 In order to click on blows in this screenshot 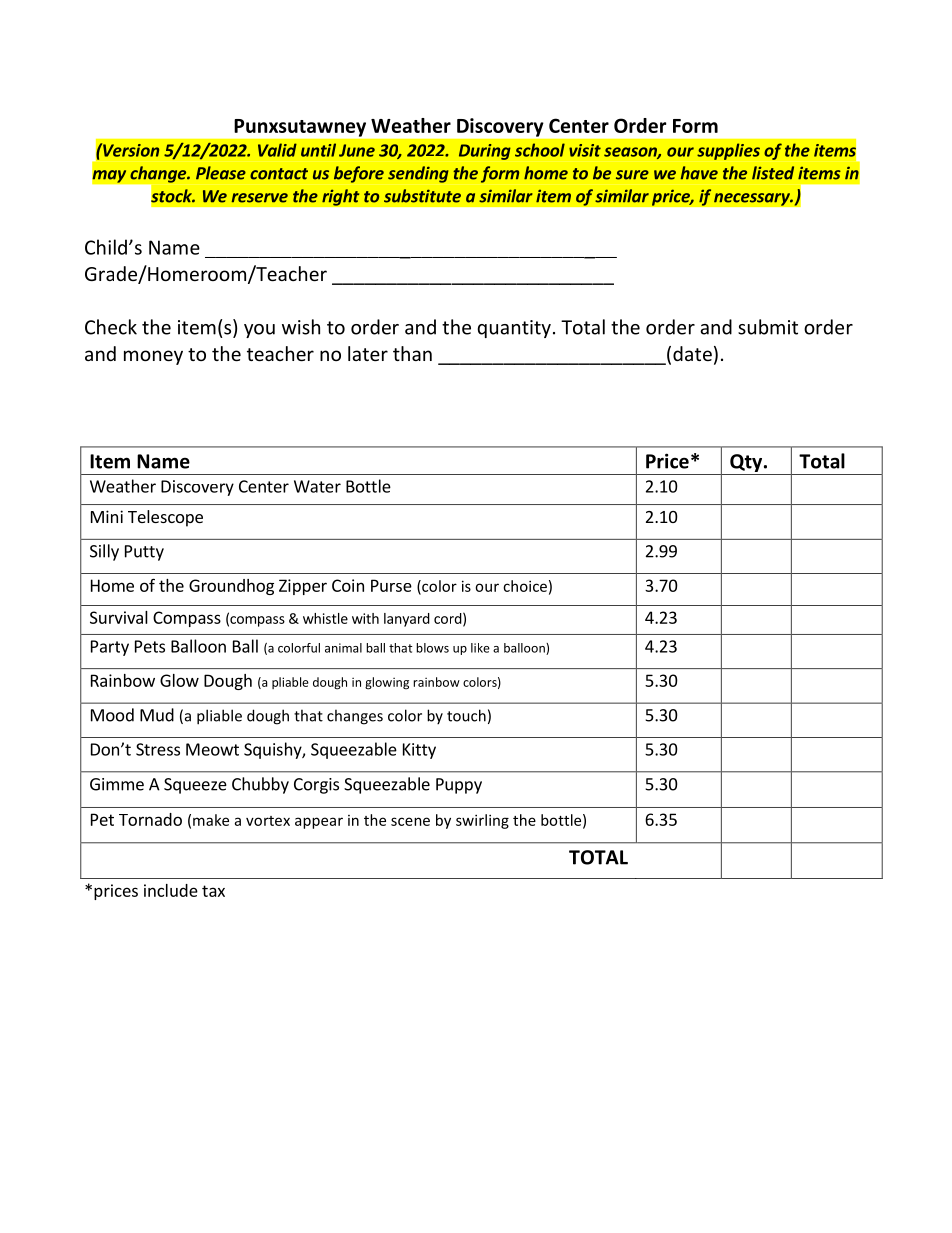, I will do `click(432, 648)`.
